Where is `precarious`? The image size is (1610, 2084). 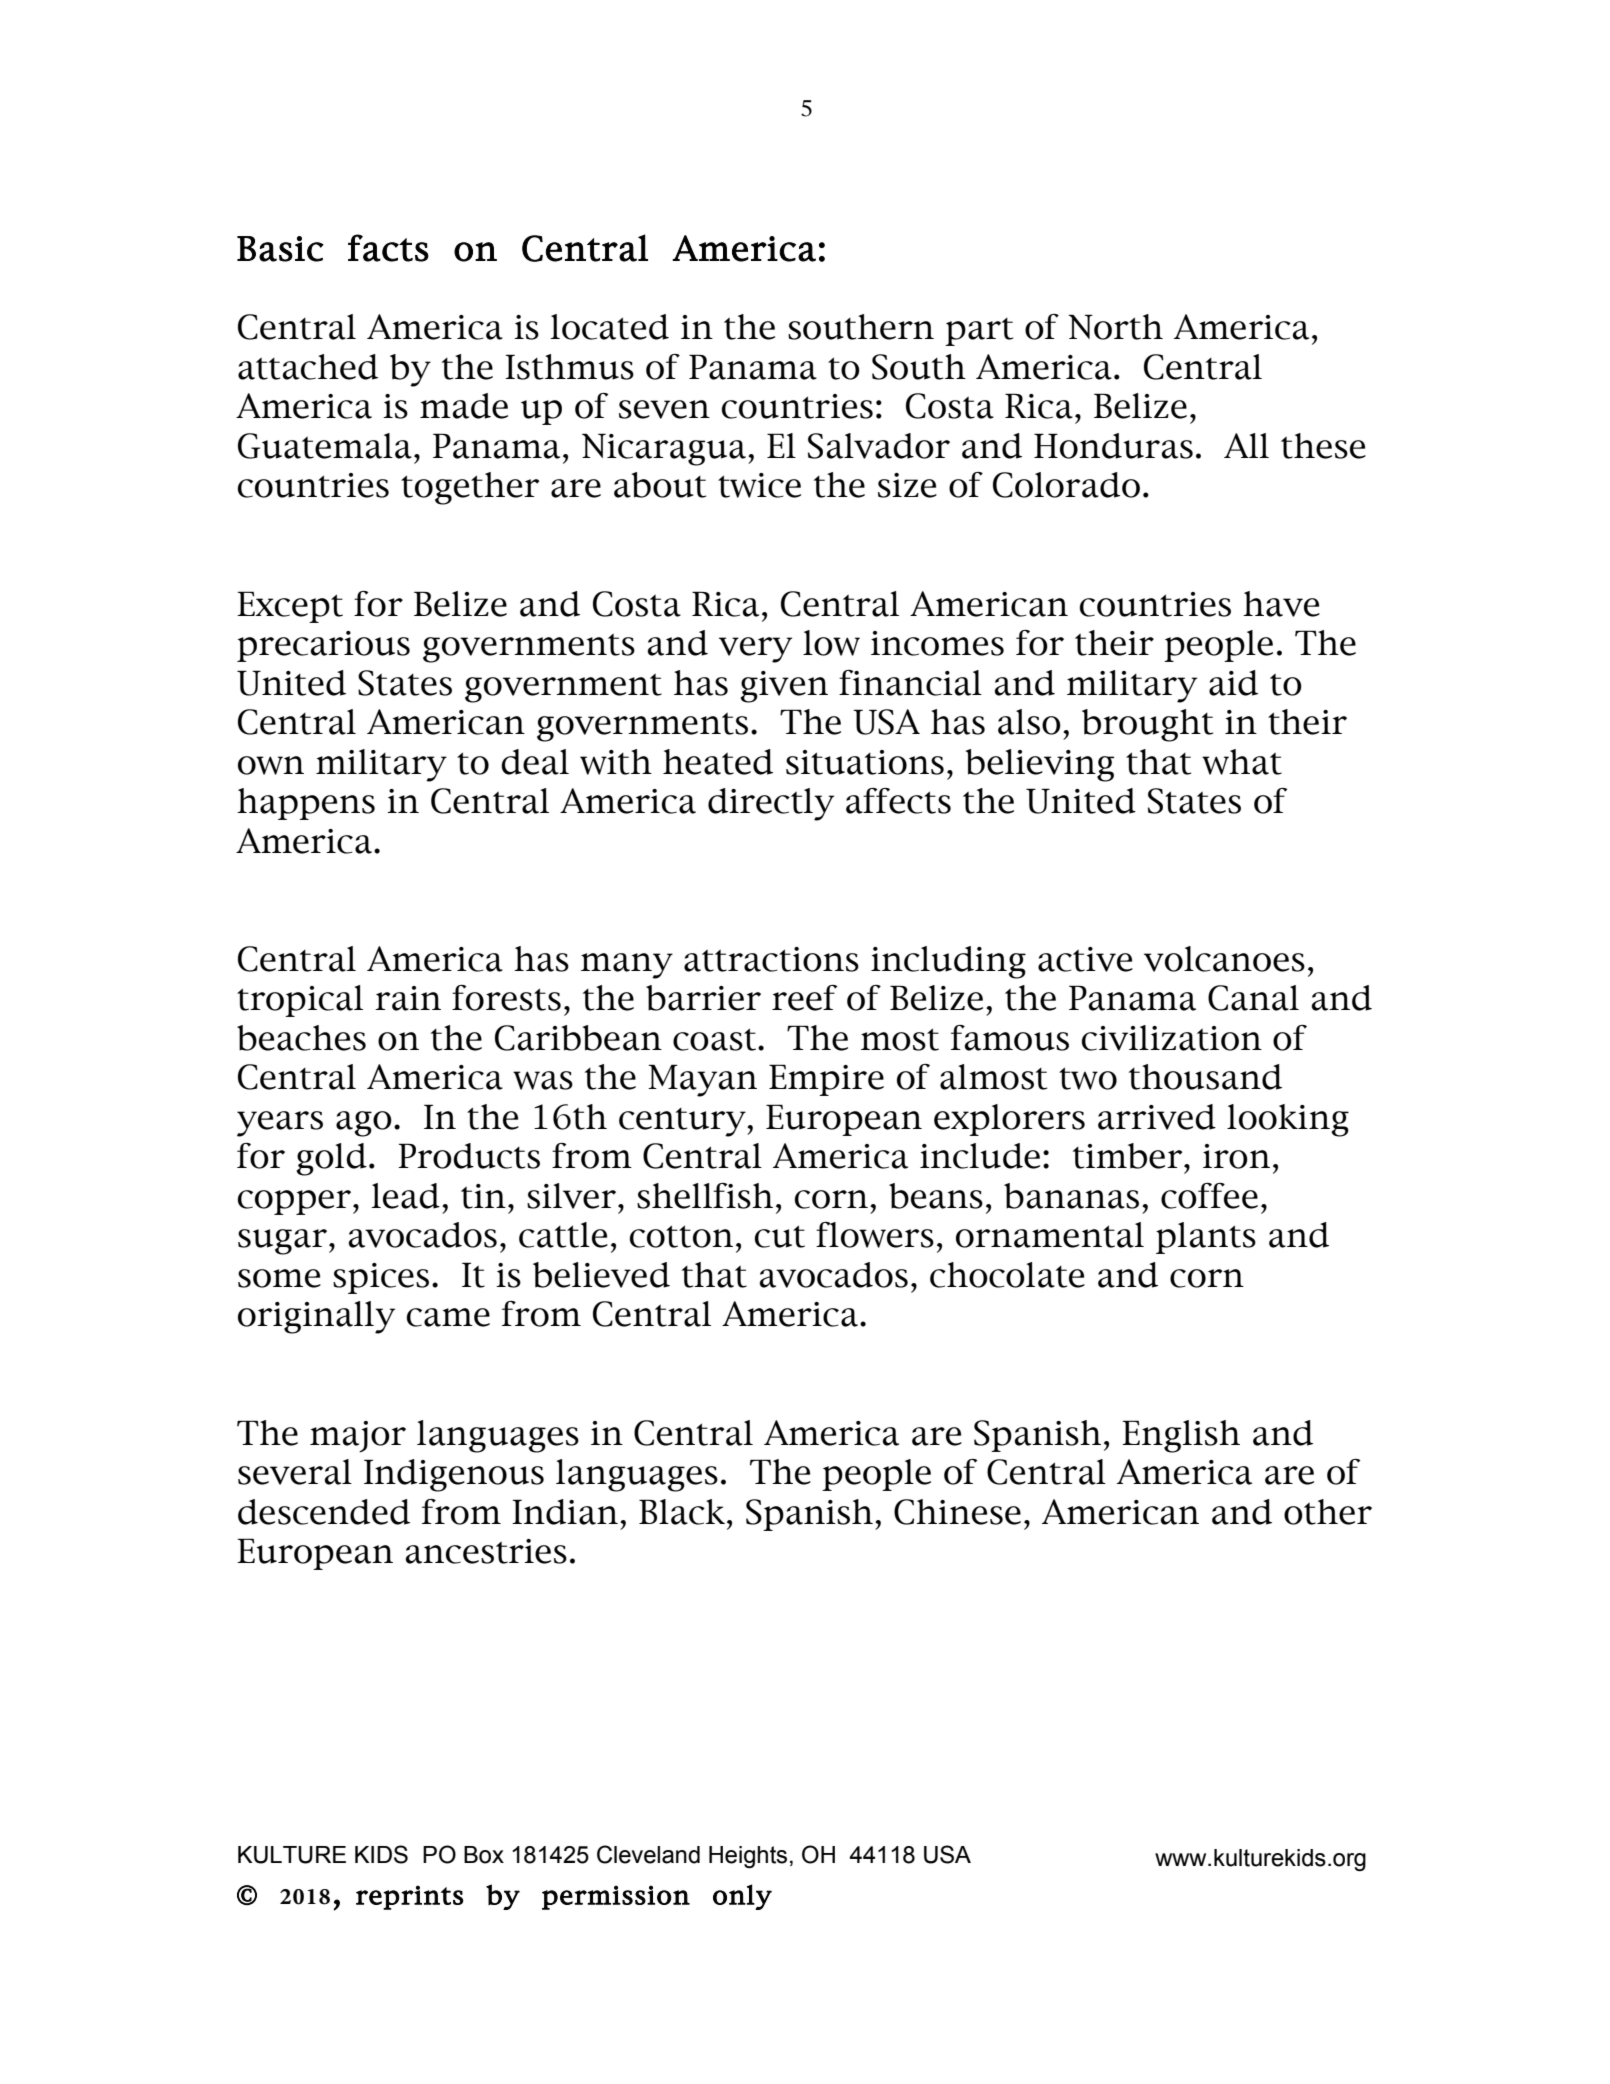
precarious is located at coordinates (323, 646).
